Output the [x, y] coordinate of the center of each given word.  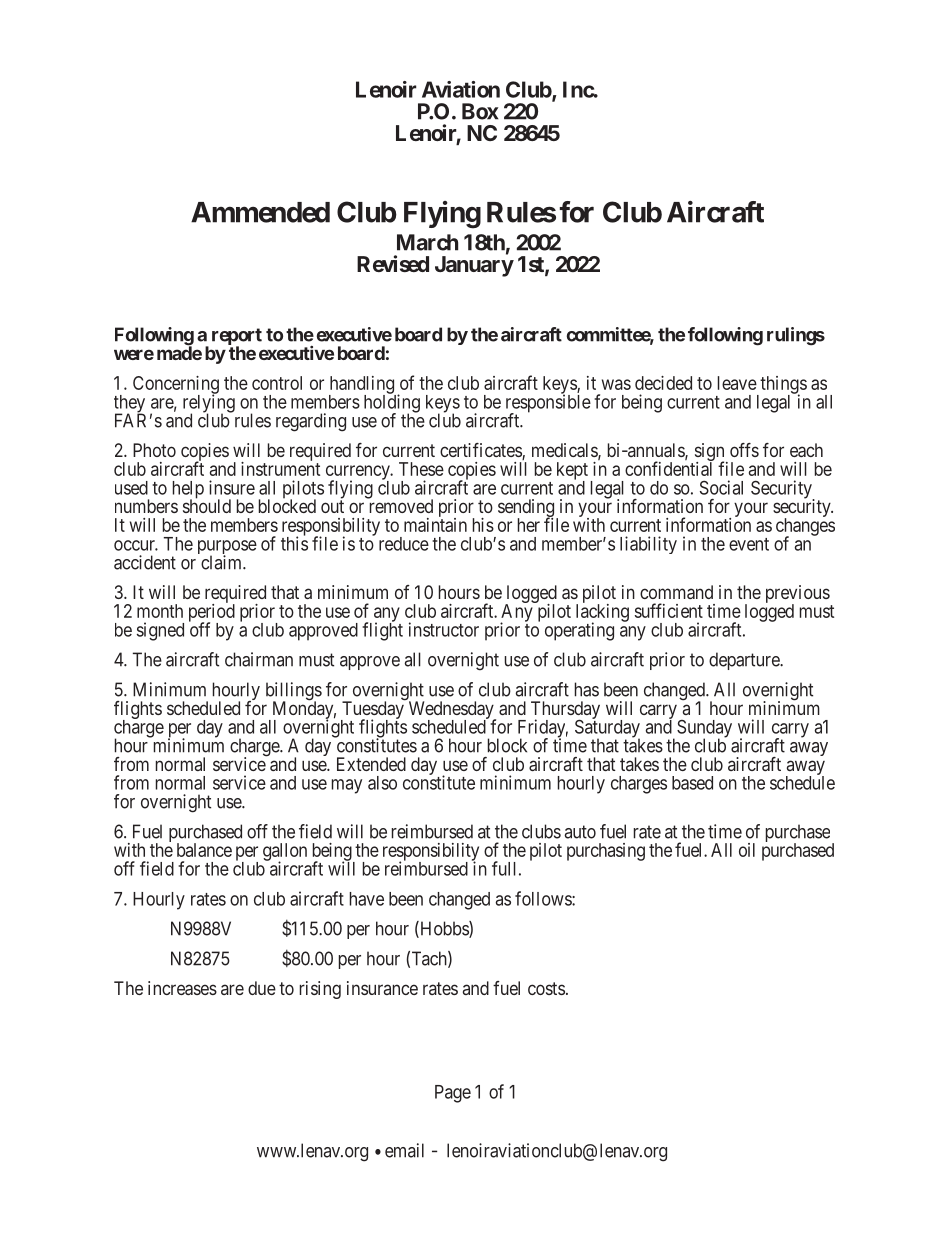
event [749, 544]
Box [480, 111]
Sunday [704, 730]
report [237, 338]
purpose [227, 548]
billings [294, 692]
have [367, 899]
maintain [435, 525]
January [474, 266]
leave [737, 383]
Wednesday [452, 711]
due [262, 988]
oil [747, 850]
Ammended [260, 212]
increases [182, 988]
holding [392, 404]
